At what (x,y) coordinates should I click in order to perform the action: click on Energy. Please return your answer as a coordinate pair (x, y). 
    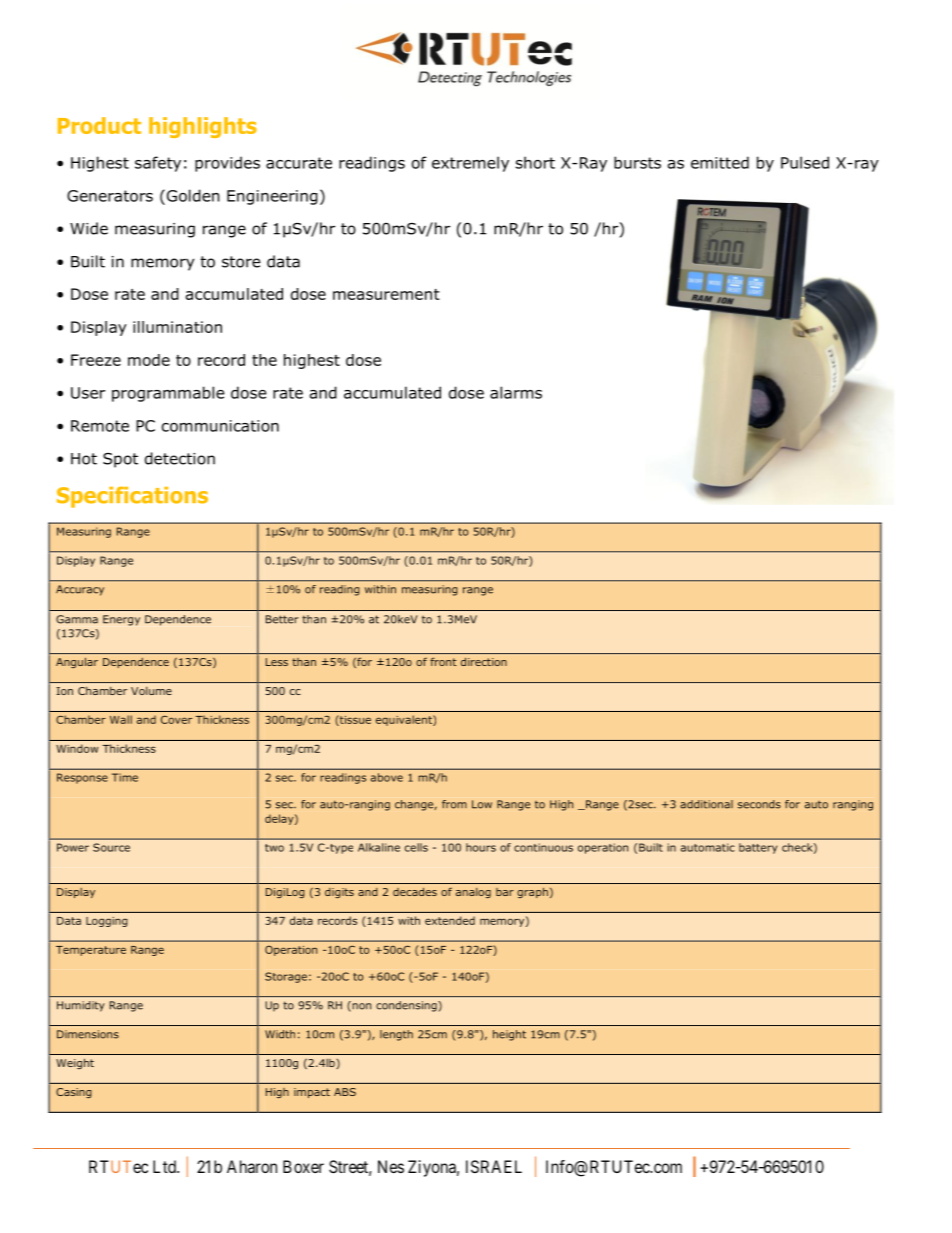
    Looking at the image, I should click on (121, 620).
